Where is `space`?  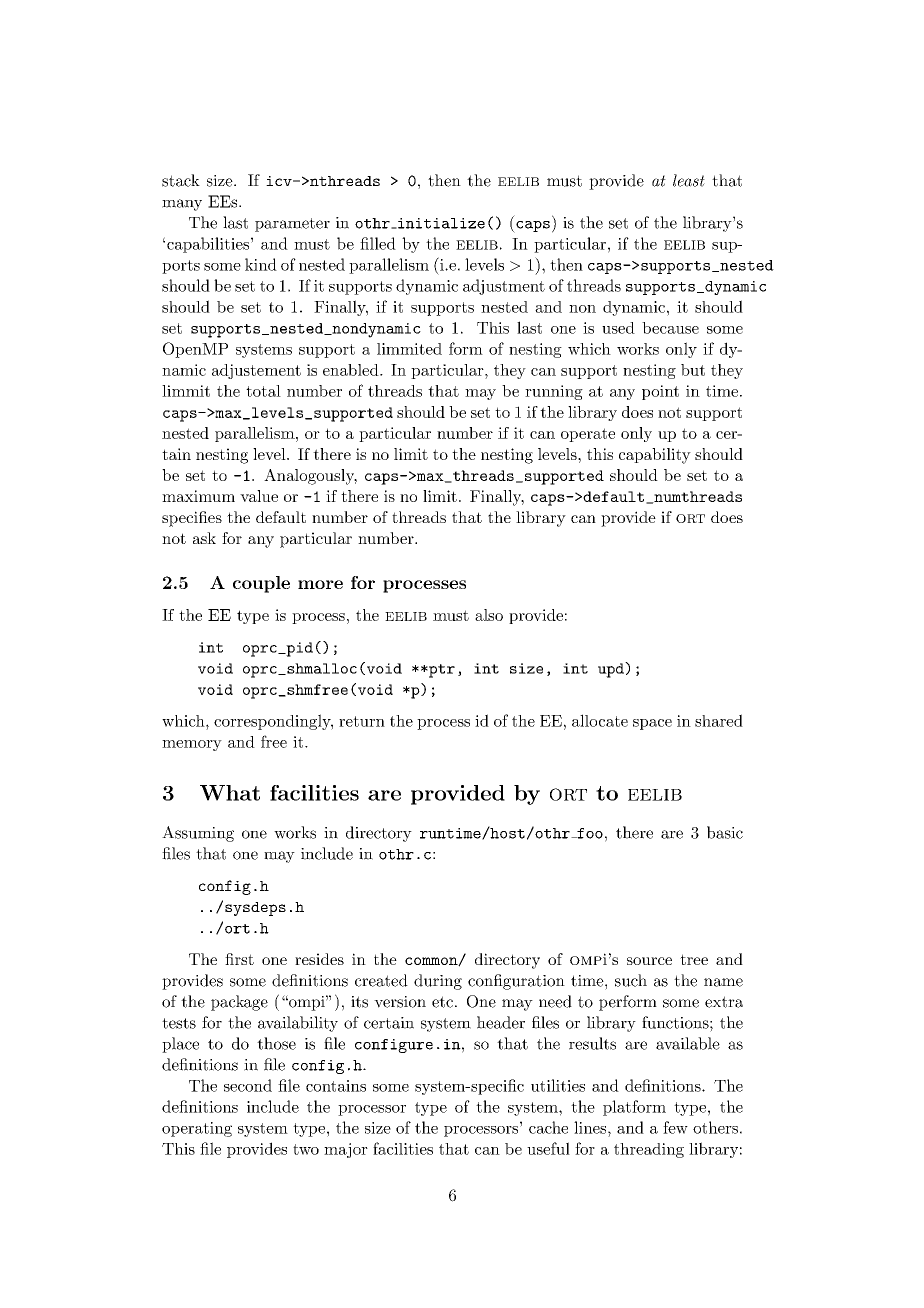
space is located at coordinates (652, 724).
